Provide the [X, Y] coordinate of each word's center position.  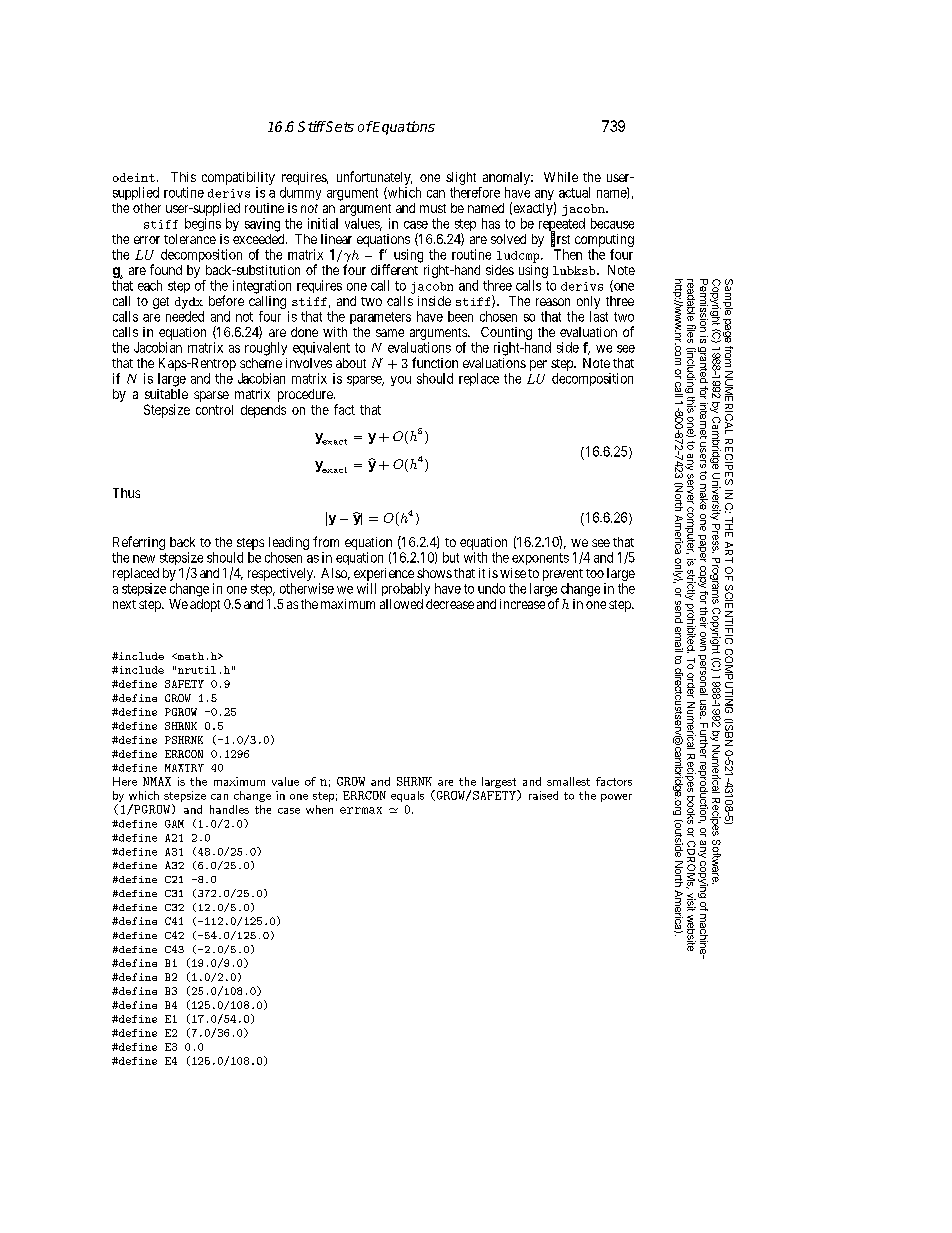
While [561, 177]
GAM [174, 824]
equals [407, 796]
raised [543, 795]
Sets [339, 126]
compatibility [238, 178]
